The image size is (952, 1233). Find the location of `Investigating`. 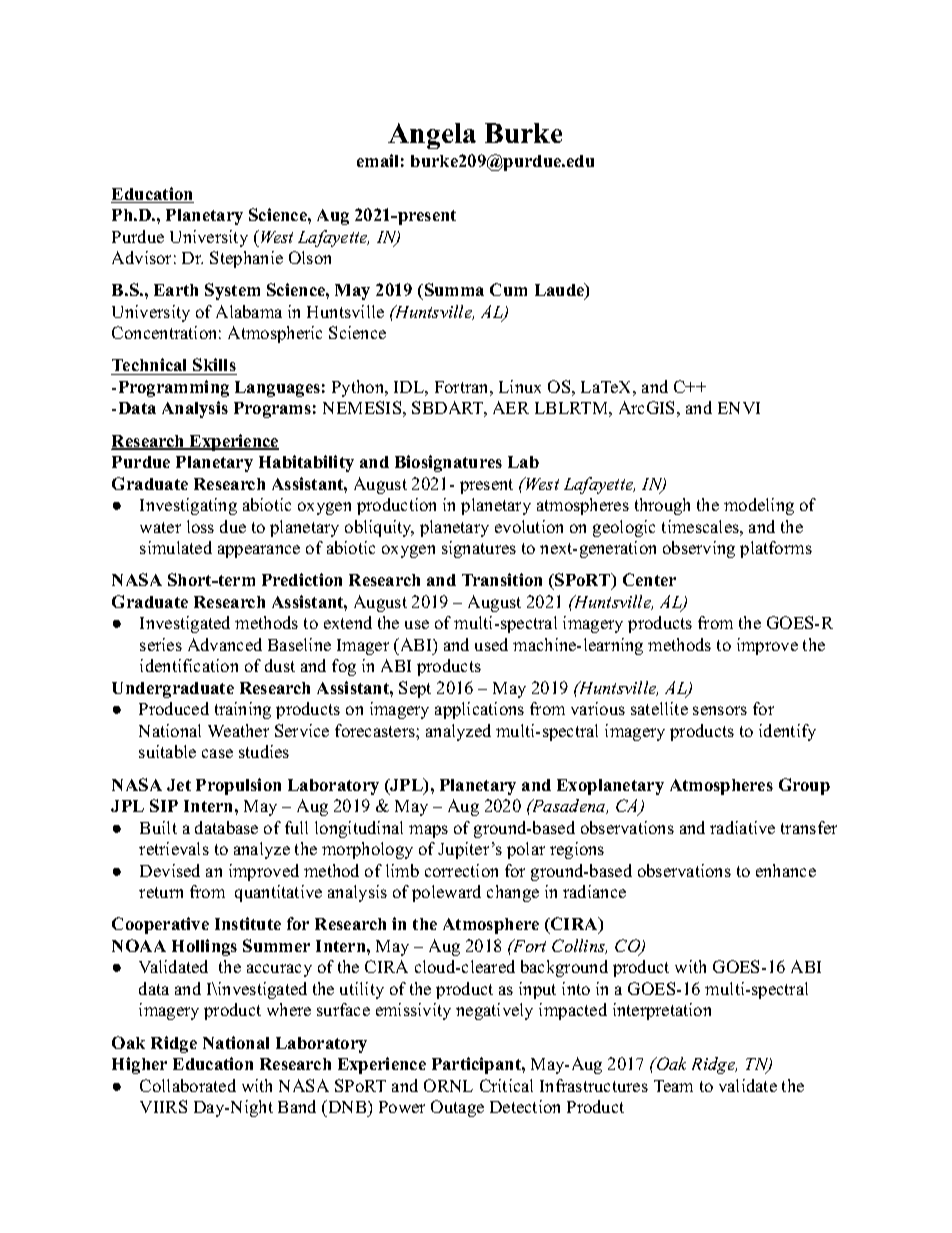

Investigating is located at coordinates (188, 506).
